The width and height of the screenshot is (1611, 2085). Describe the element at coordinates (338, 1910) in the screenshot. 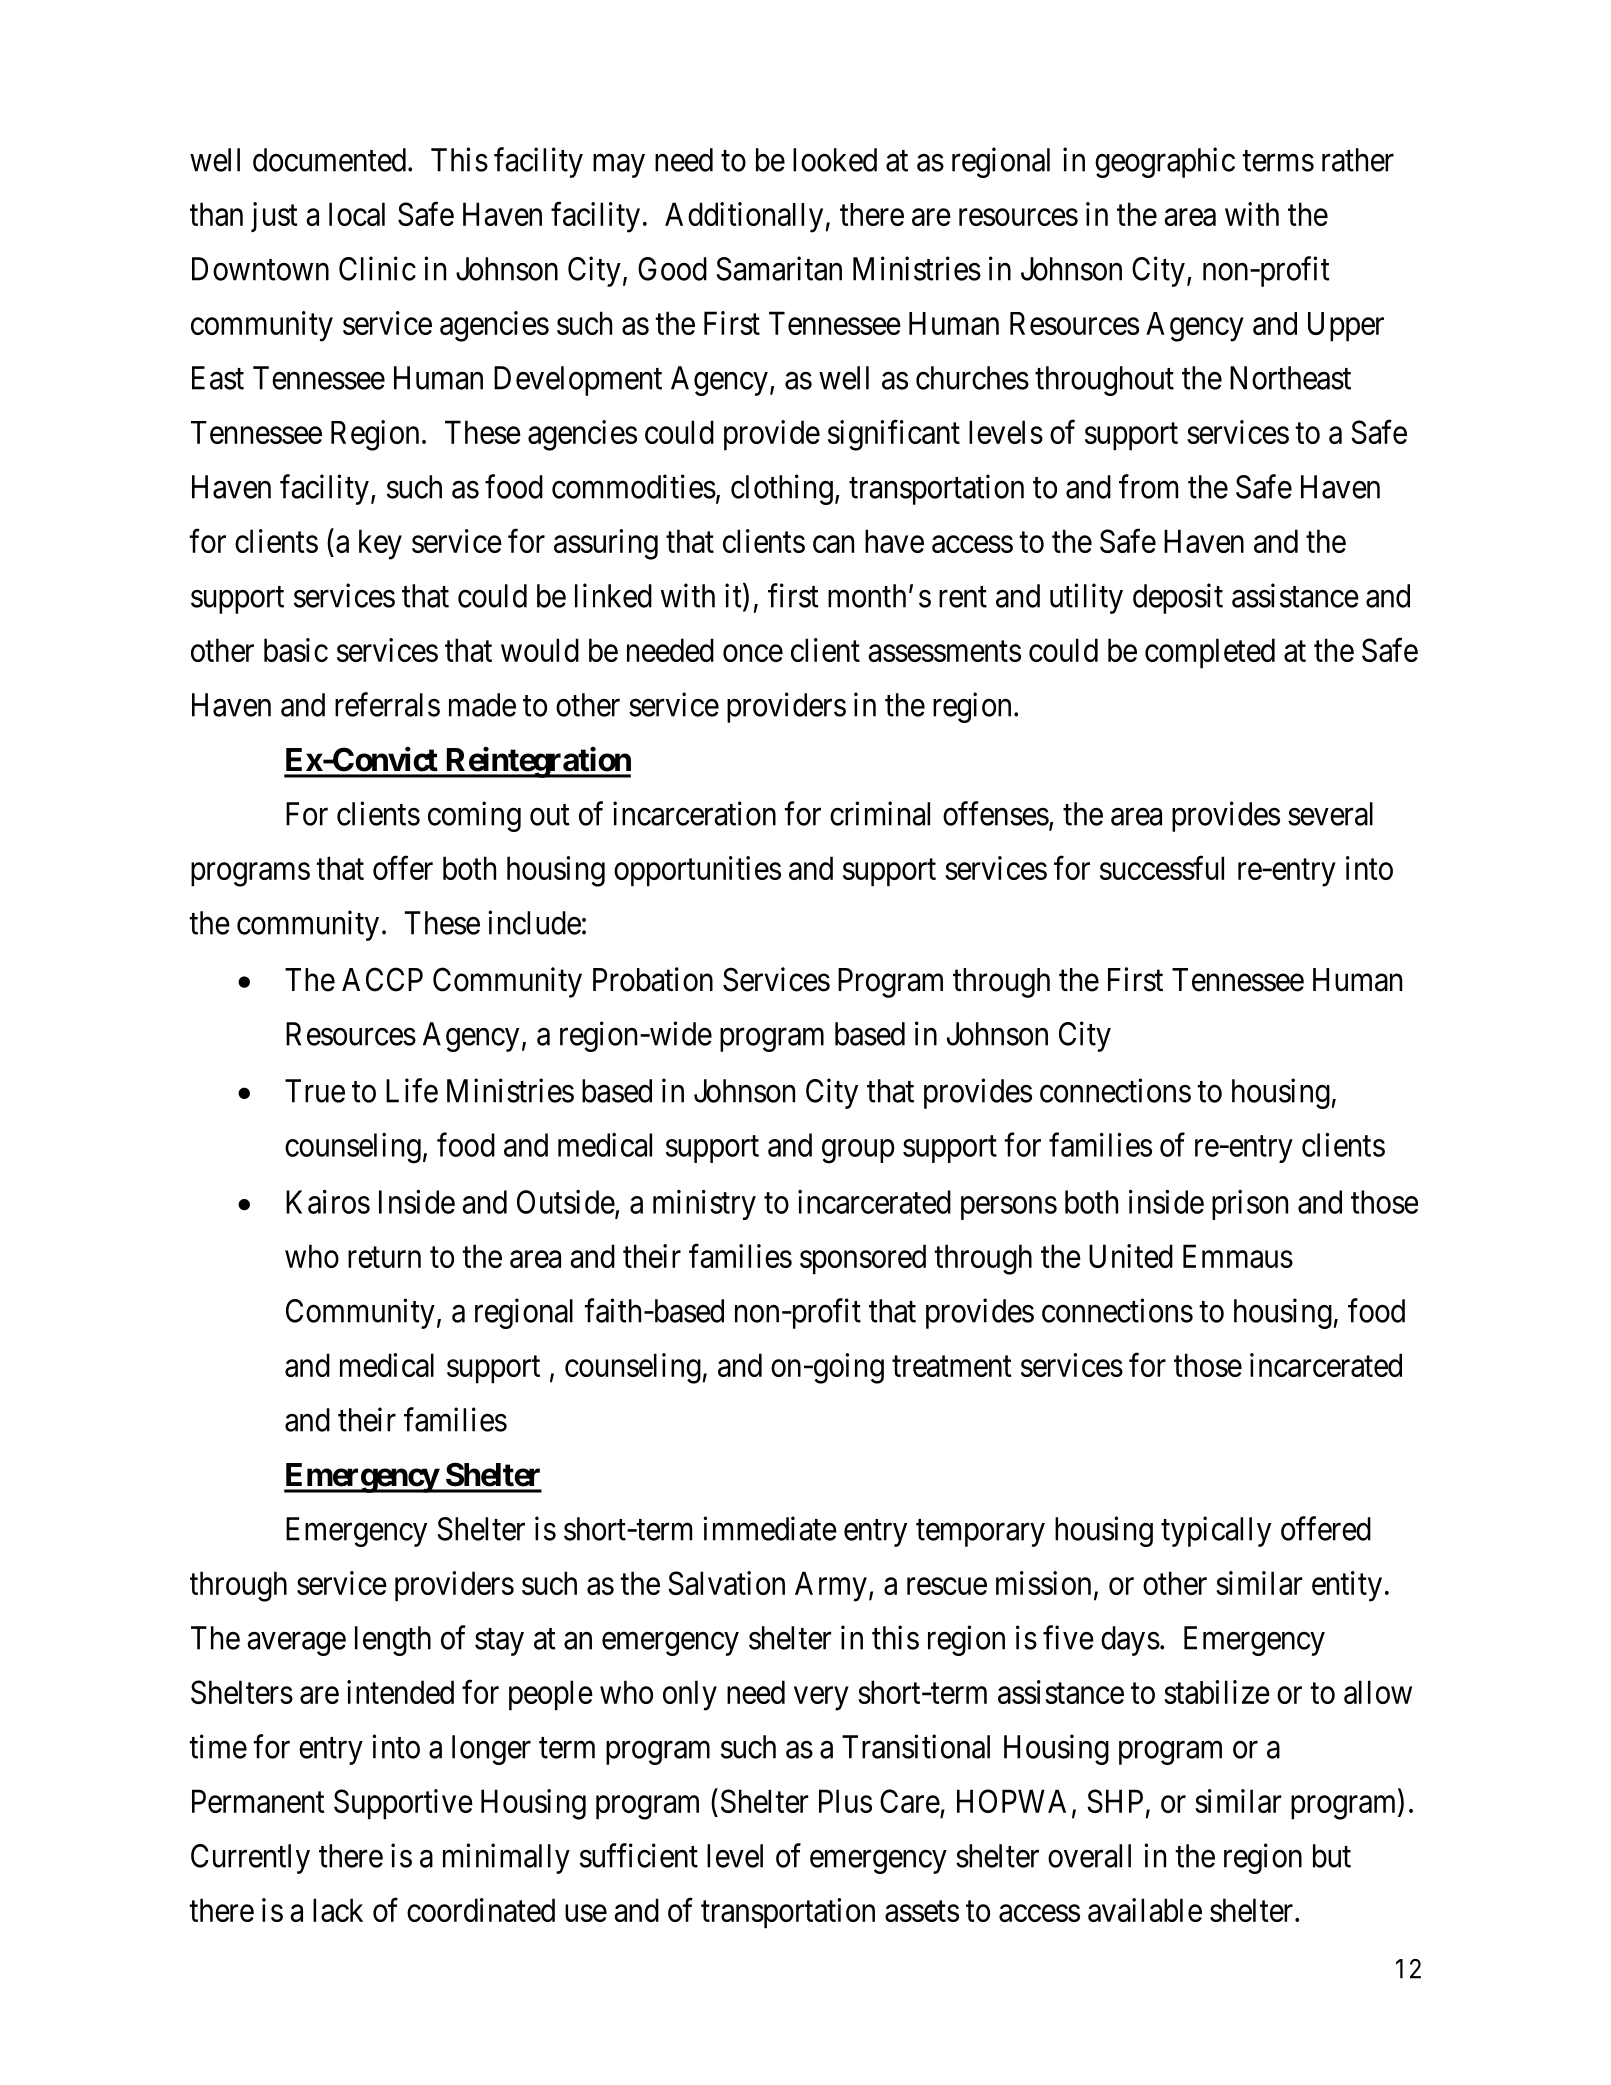

I see `lack` at that location.
